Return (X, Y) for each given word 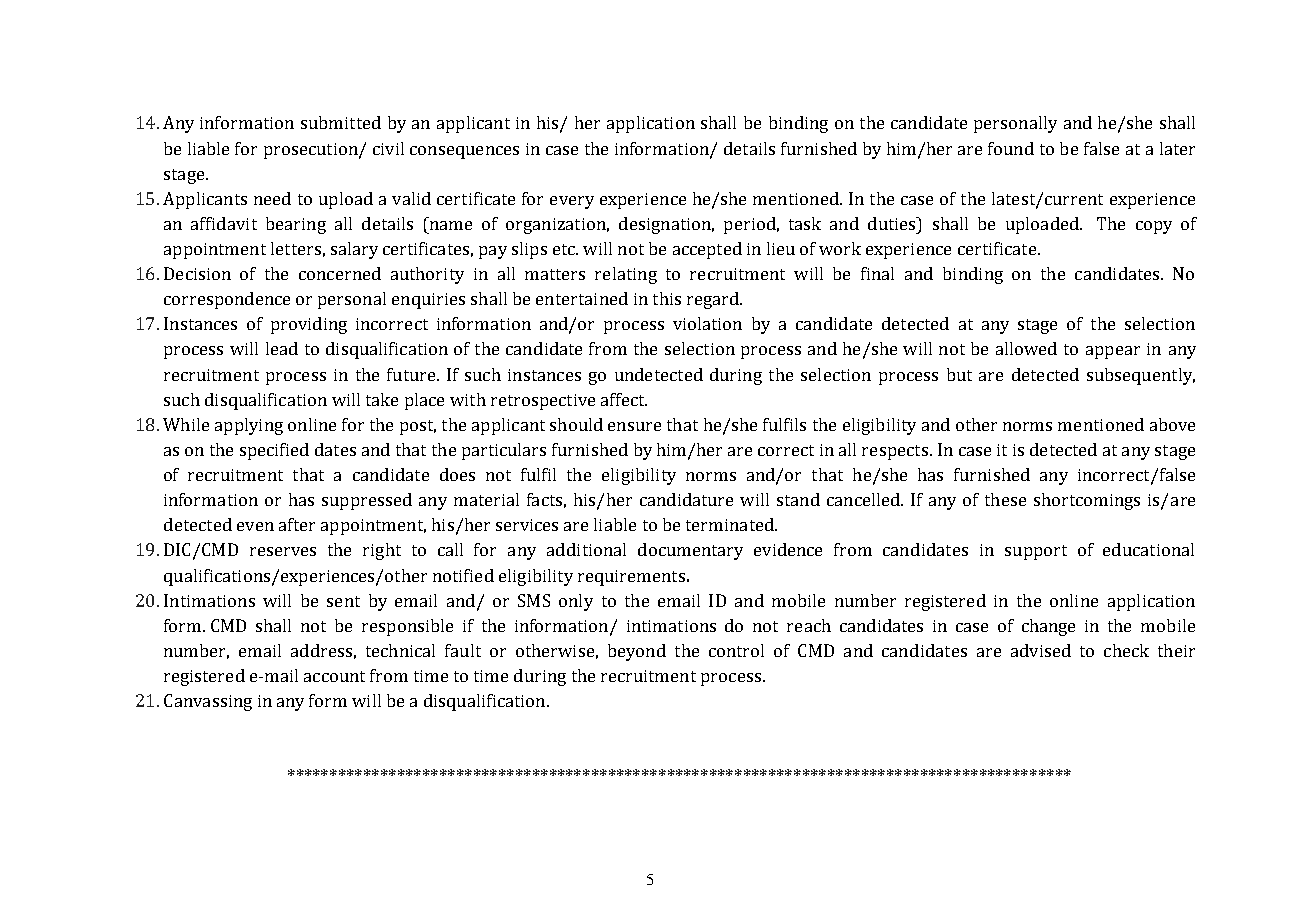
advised (1041, 650)
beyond (637, 652)
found (1011, 148)
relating (626, 275)
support (1036, 552)
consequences (464, 152)
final (877, 273)
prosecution (312, 151)
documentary (690, 551)
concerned (340, 273)
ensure (634, 426)
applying (249, 426)
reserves (283, 551)
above (1172, 424)
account (334, 676)
